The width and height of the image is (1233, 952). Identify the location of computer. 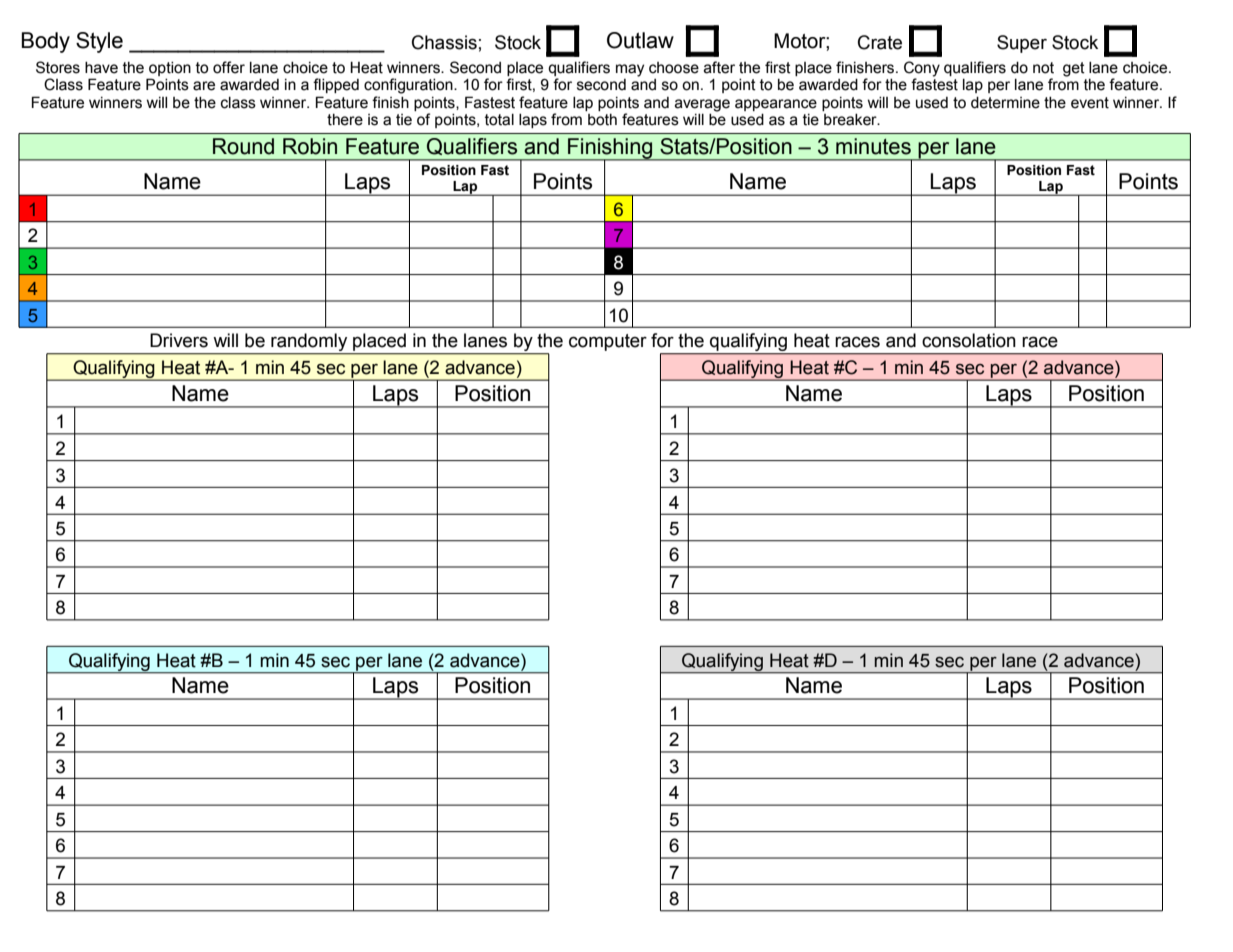
(608, 342).
